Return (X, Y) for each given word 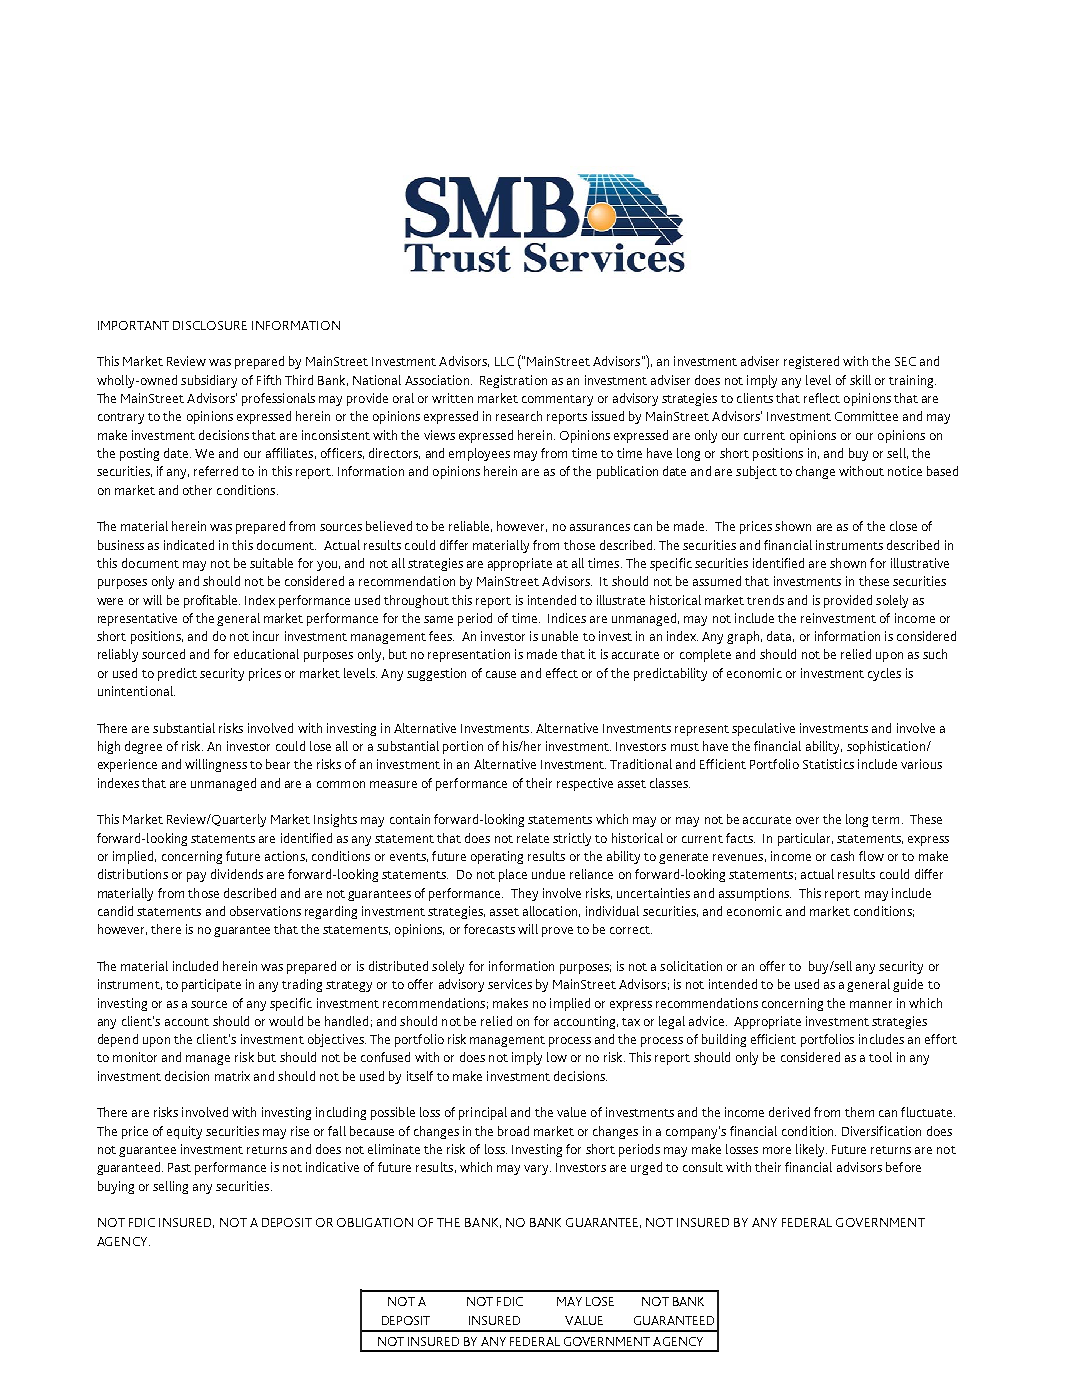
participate (211, 985)
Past (179, 1167)
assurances (600, 527)
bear (278, 764)
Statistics (828, 764)
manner (871, 1004)
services (510, 984)
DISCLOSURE (210, 325)
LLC (504, 361)
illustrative (920, 563)
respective (585, 784)
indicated (189, 545)
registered (811, 362)
